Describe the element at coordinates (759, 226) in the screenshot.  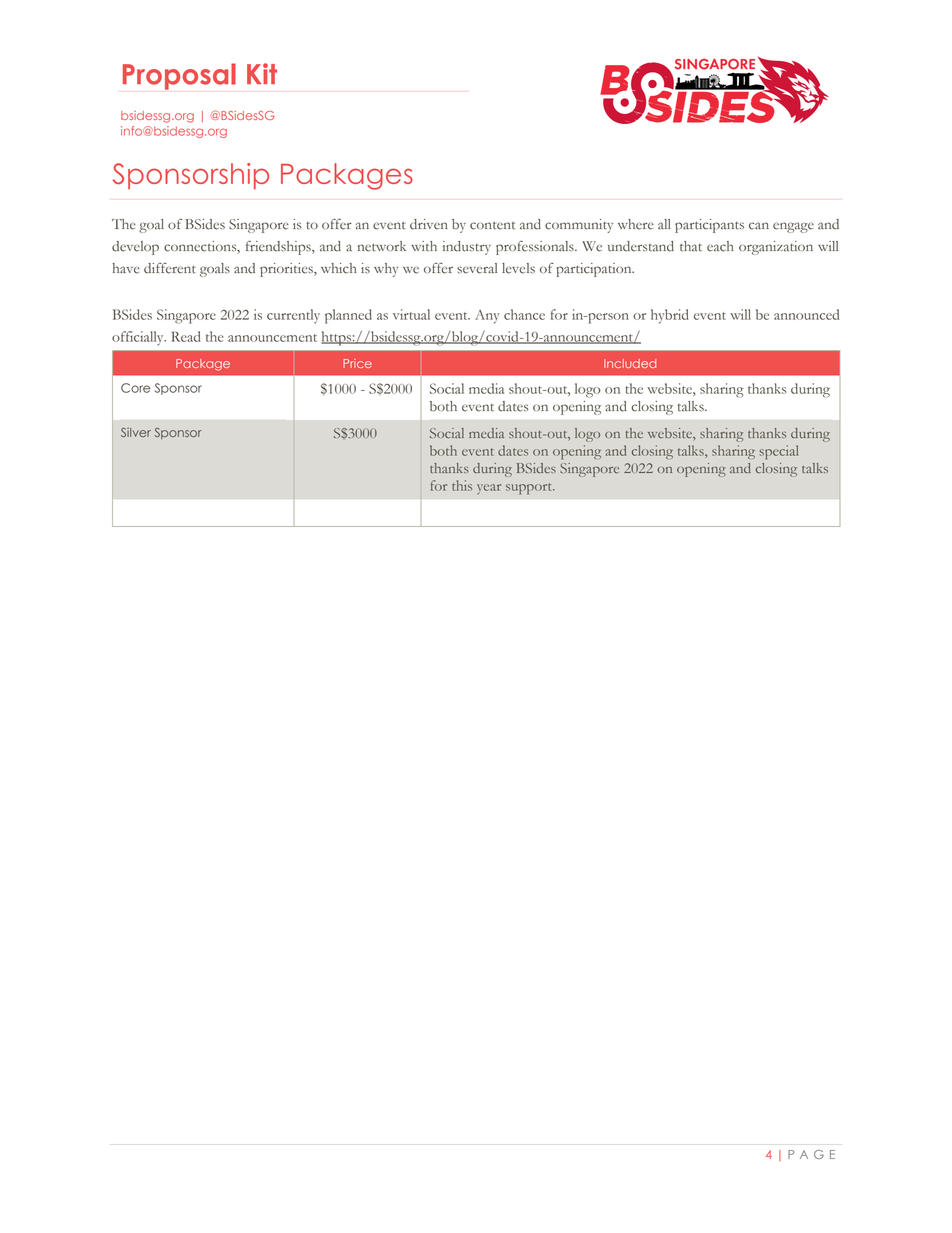
I see `can` at that location.
